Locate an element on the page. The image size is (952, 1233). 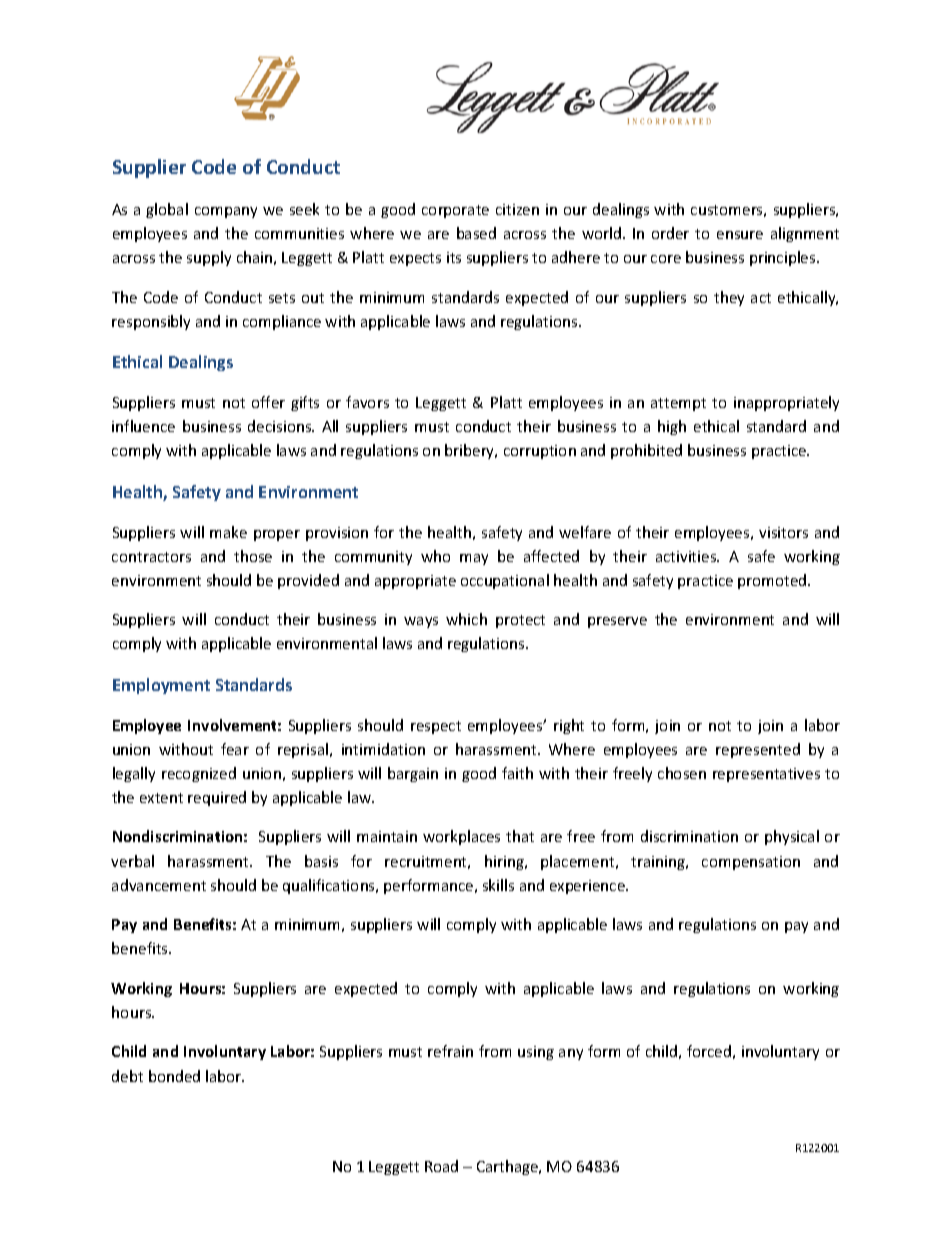
bonded is located at coordinates (174, 1076).
